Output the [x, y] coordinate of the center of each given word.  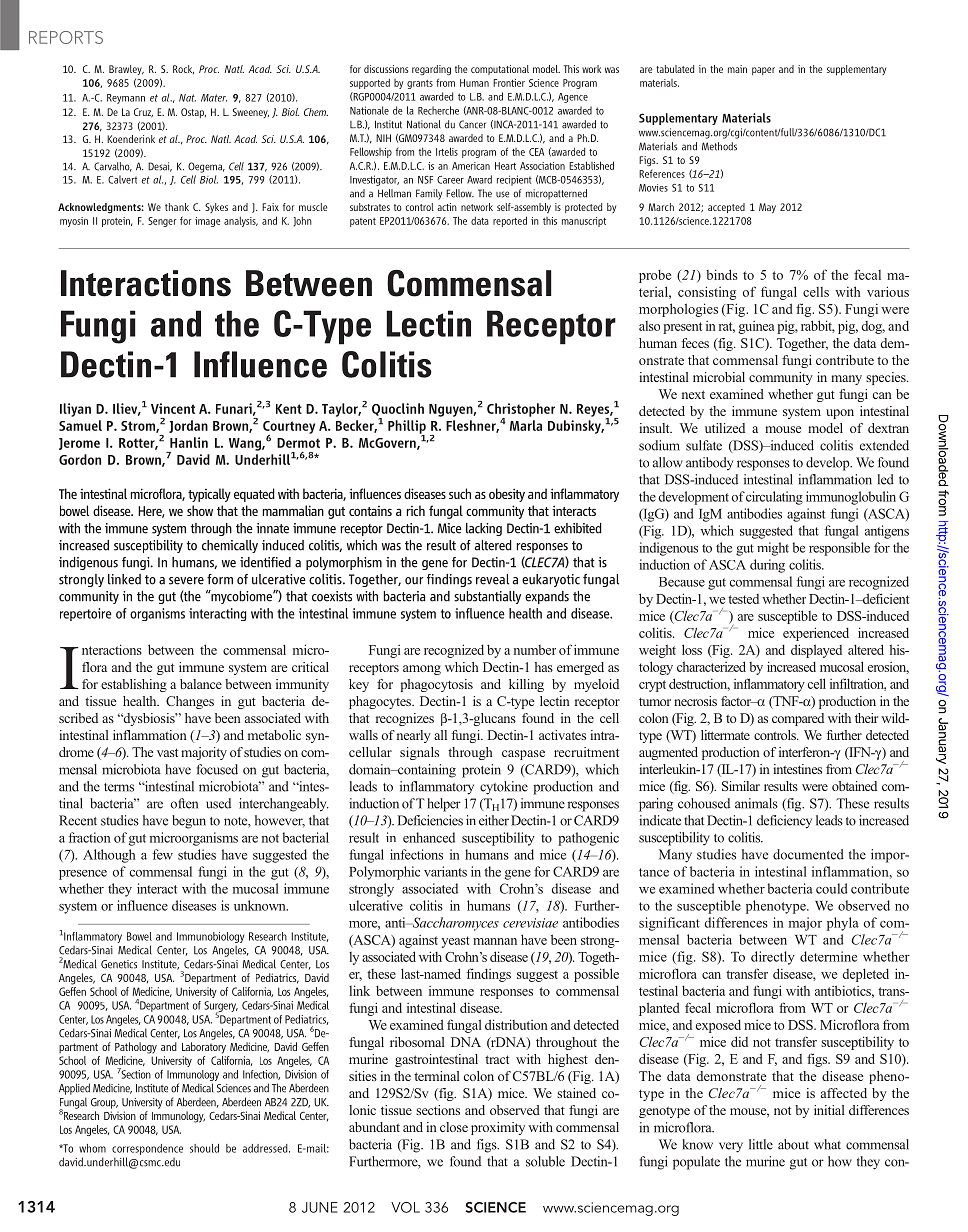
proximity [498, 1128]
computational [500, 70]
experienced [816, 634]
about [793, 1144]
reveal [492, 579]
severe [186, 581]
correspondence [147, 1149]
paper [763, 71]
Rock [183, 69]
